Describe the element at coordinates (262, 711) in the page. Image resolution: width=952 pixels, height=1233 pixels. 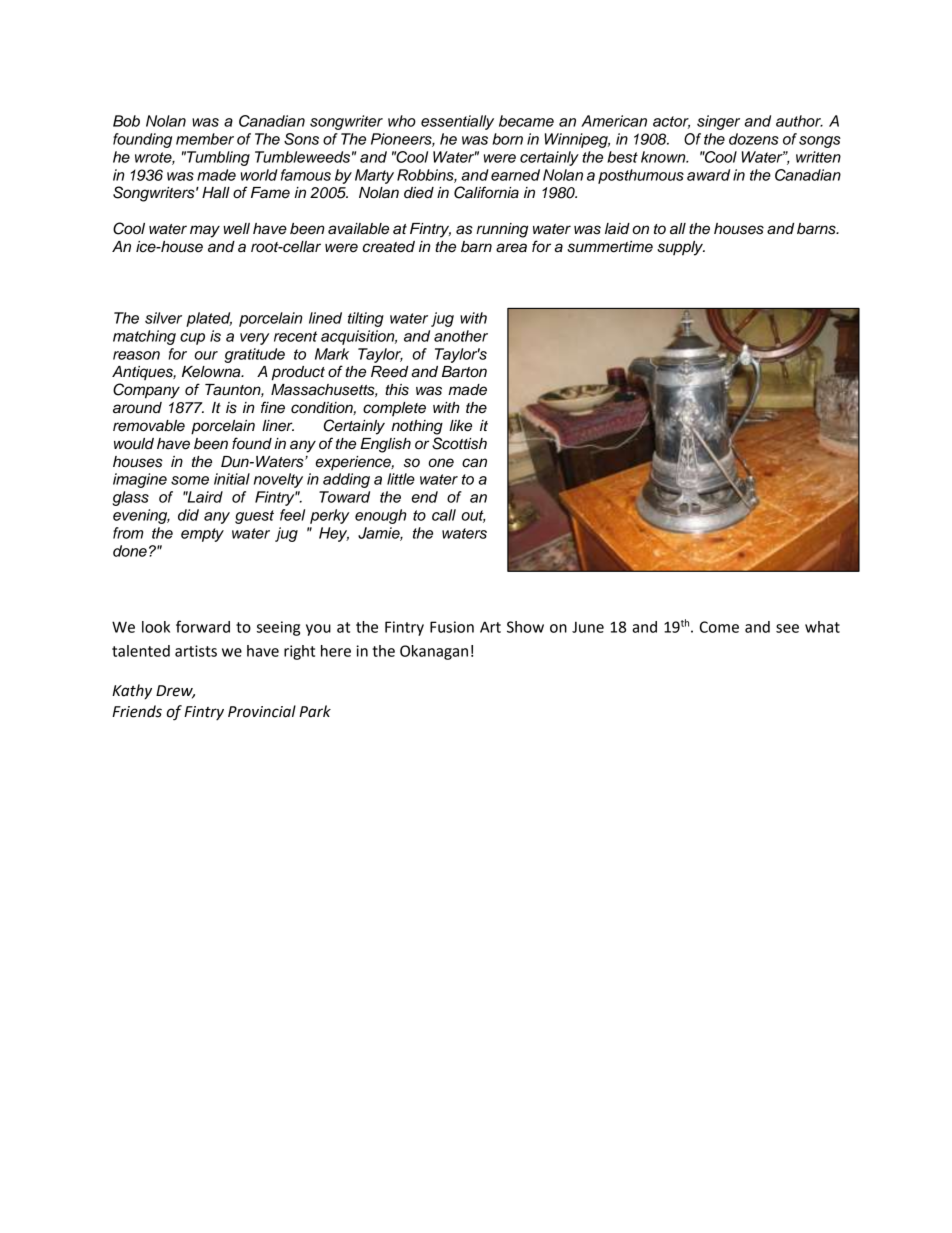
I see `Provincial` at that location.
